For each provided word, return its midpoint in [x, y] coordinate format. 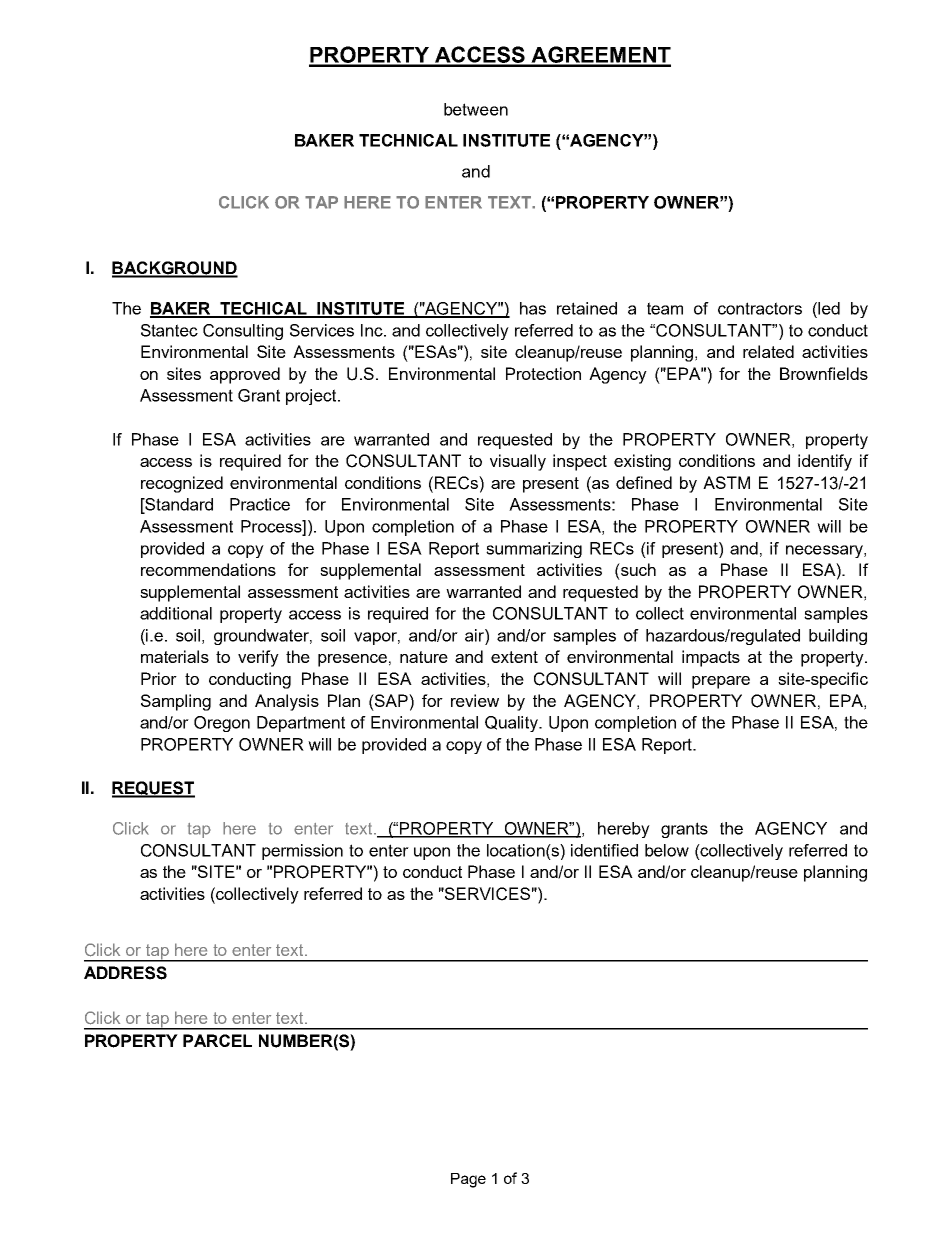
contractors [760, 308]
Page [468, 1180]
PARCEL [217, 1040]
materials [175, 656]
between [476, 109]
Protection [543, 373]
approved [245, 375]
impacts [711, 658]
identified [604, 850]
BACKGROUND [175, 269]
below [667, 850]
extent [514, 657]
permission [302, 852]
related [768, 351]
